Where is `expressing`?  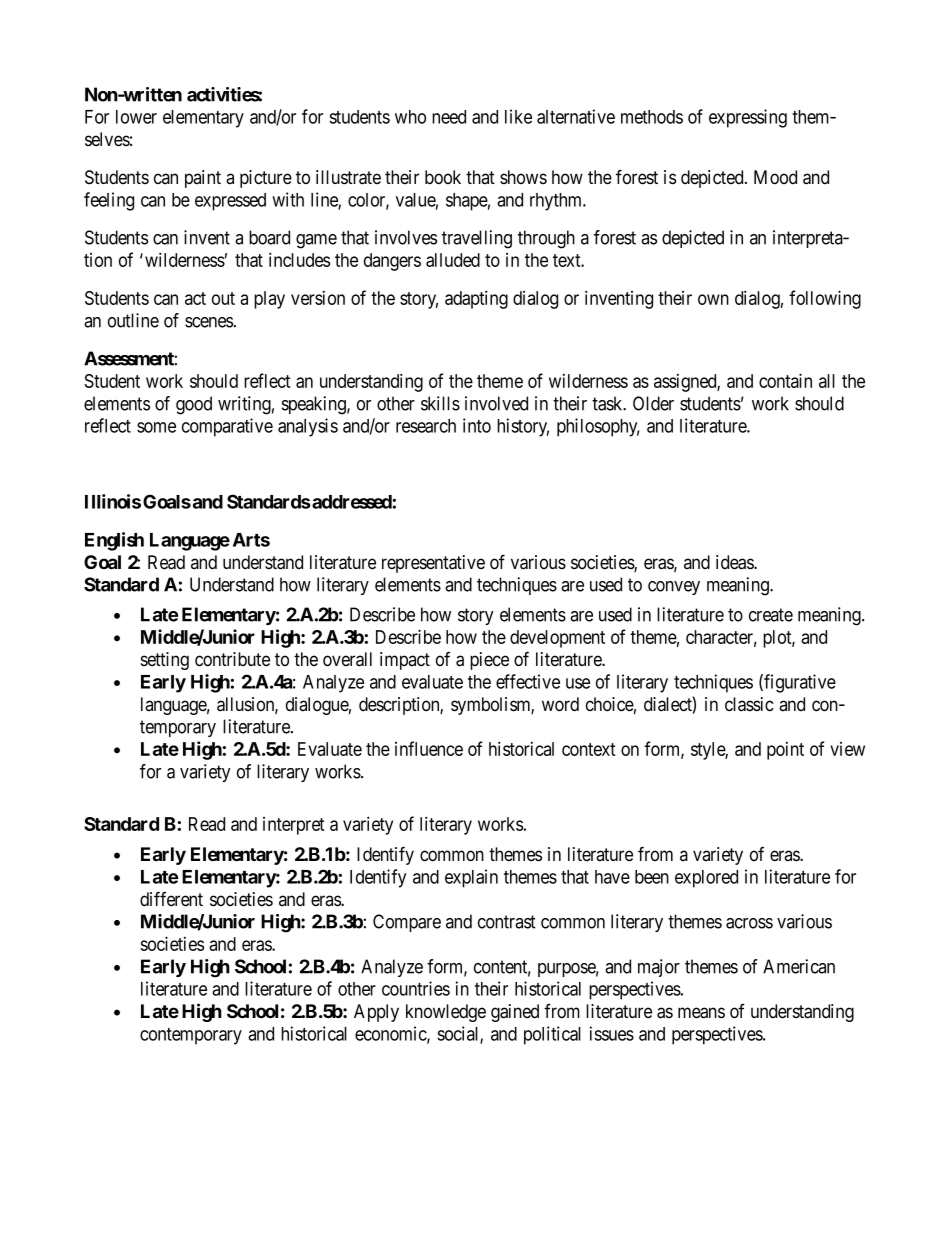
expressing is located at coordinates (748, 118).
